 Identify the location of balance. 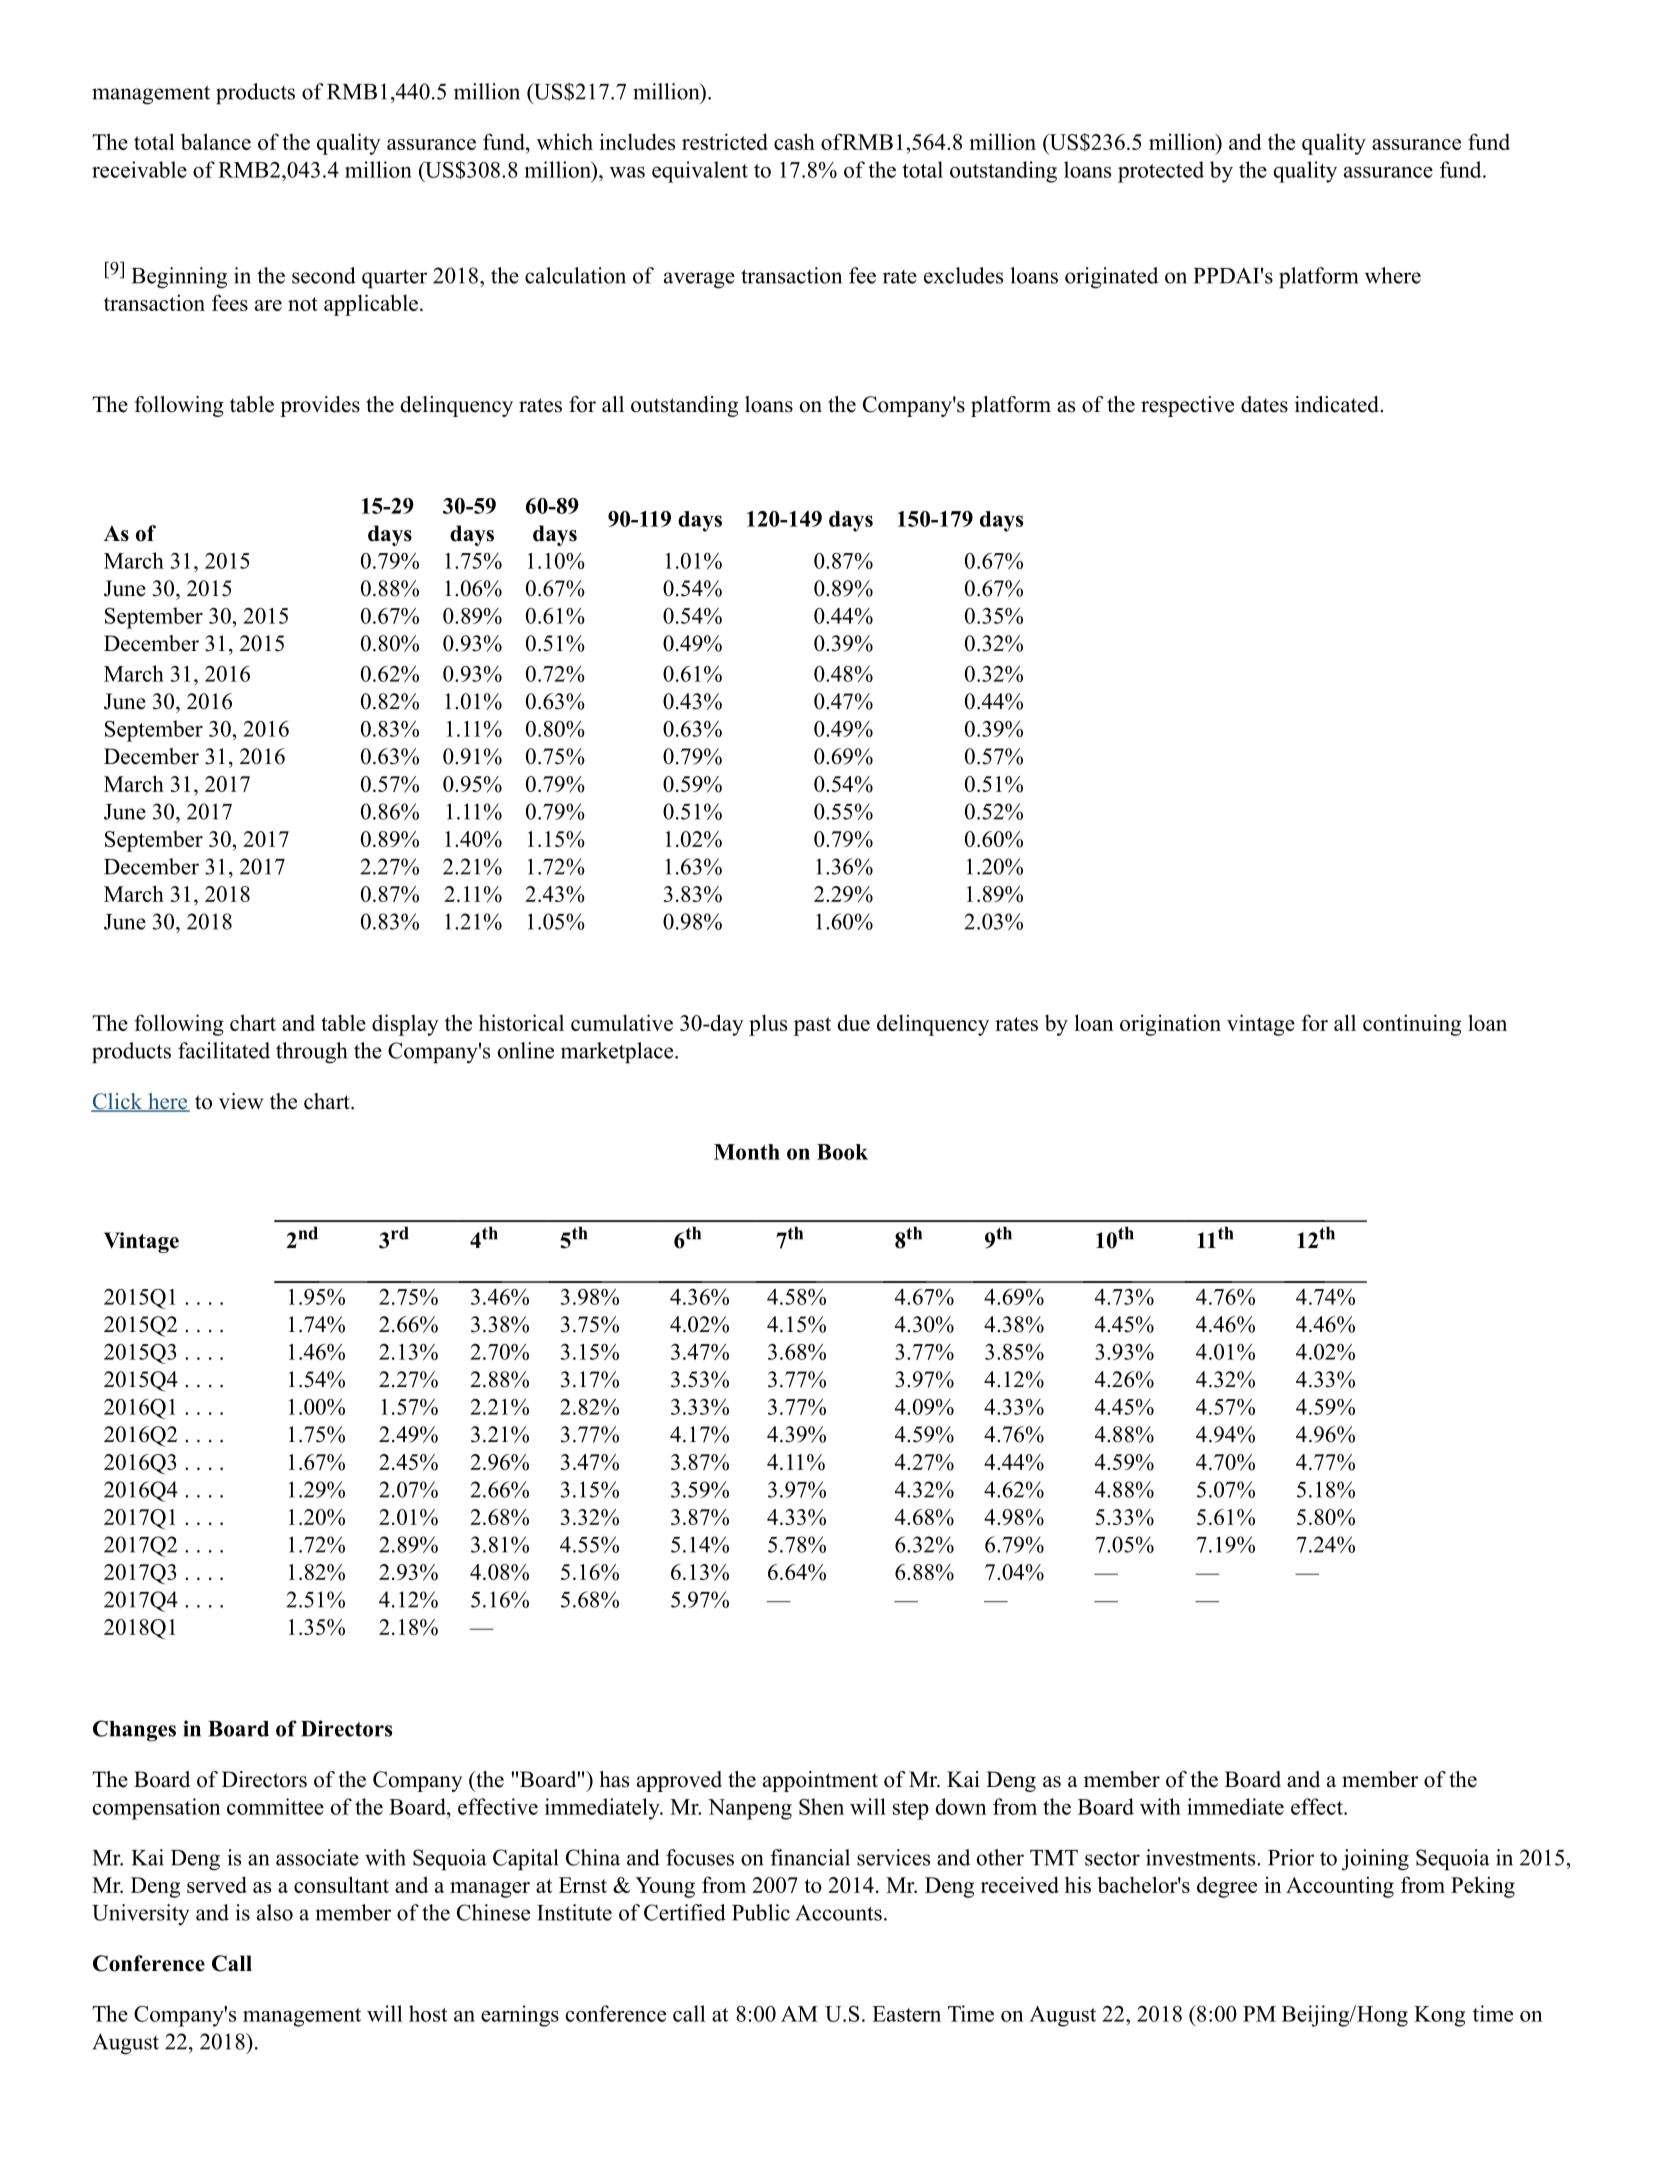
(216, 141).
